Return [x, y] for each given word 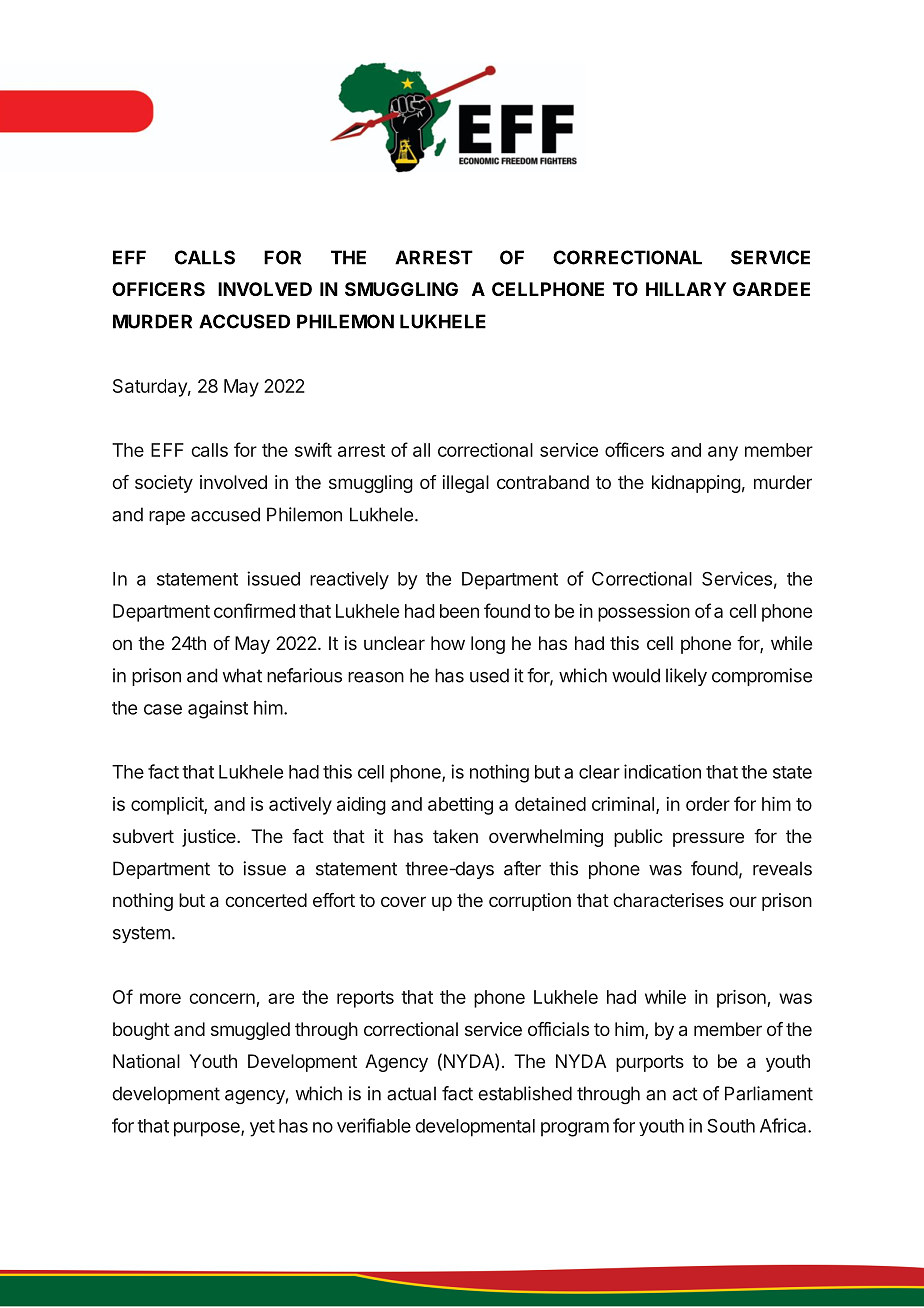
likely [686, 677]
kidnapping [696, 484]
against [218, 709]
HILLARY [686, 289]
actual [411, 1093]
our [743, 901]
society [164, 484]
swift [313, 449]
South [731, 1126]
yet [262, 1128]
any [723, 453]
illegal [466, 484]
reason [376, 677]
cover [403, 901]
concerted [266, 900]
